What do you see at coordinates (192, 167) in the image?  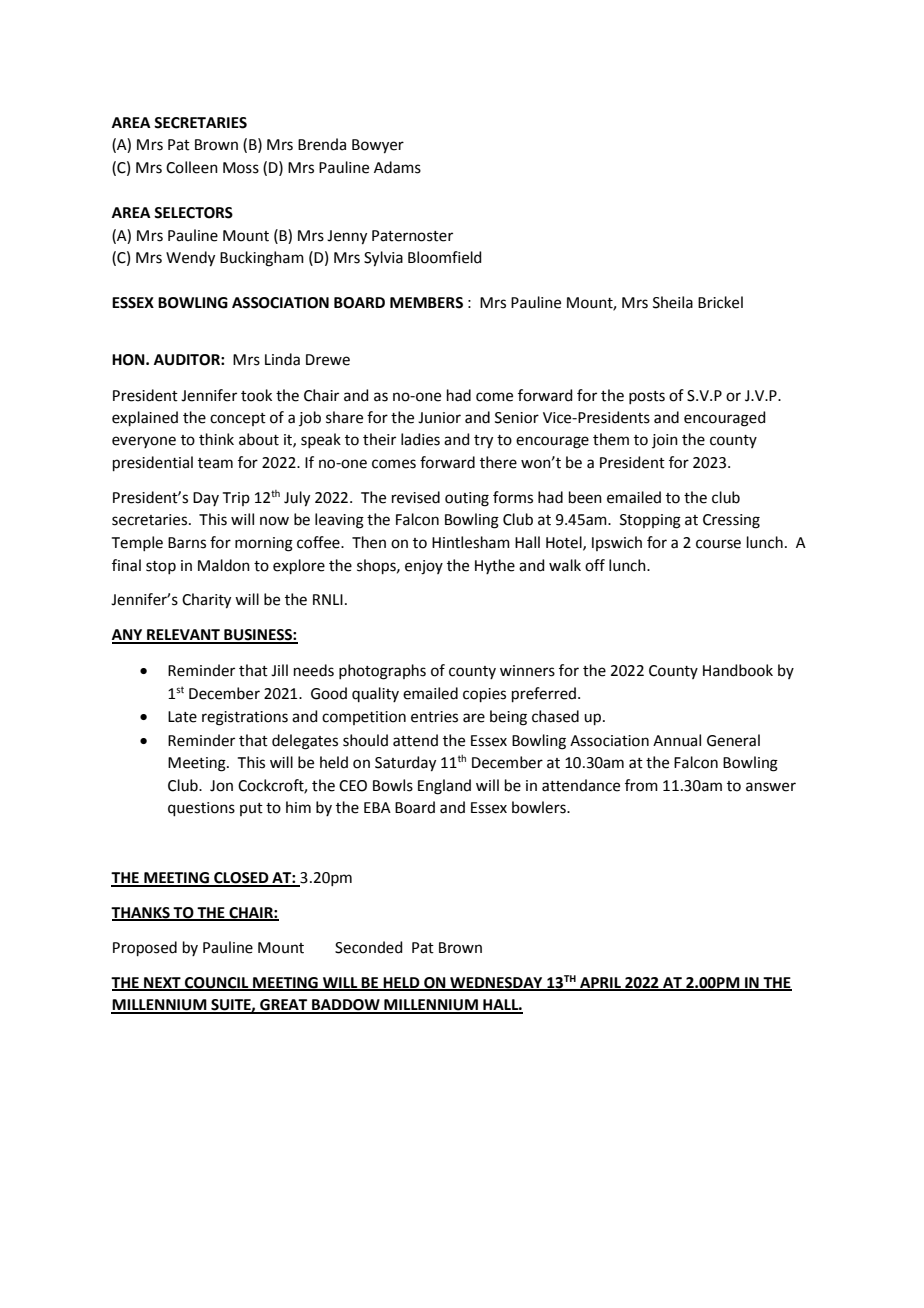 I see `Colleen` at bounding box center [192, 167].
